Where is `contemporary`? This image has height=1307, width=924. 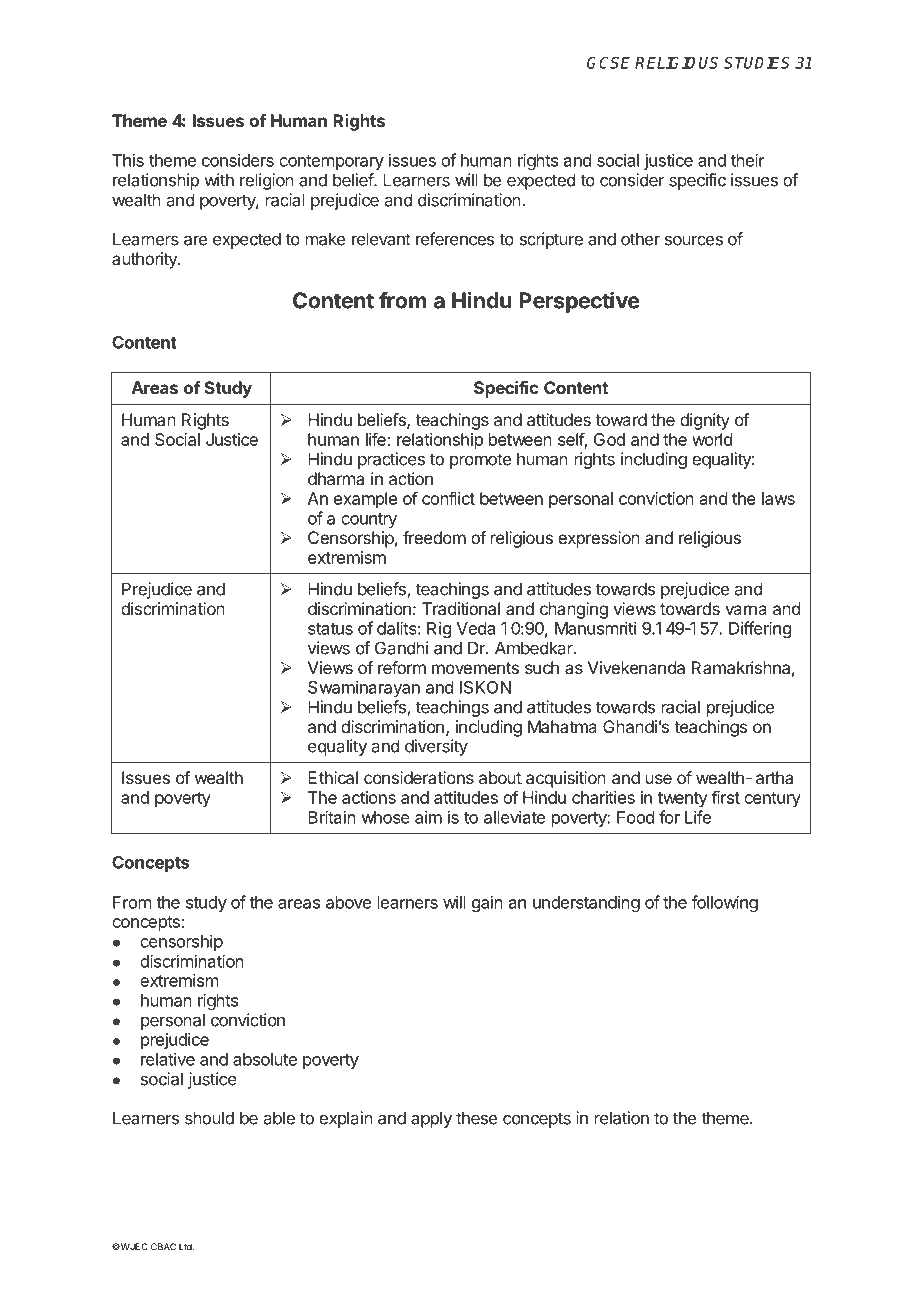 contemporary is located at coordinates (331, 162).
